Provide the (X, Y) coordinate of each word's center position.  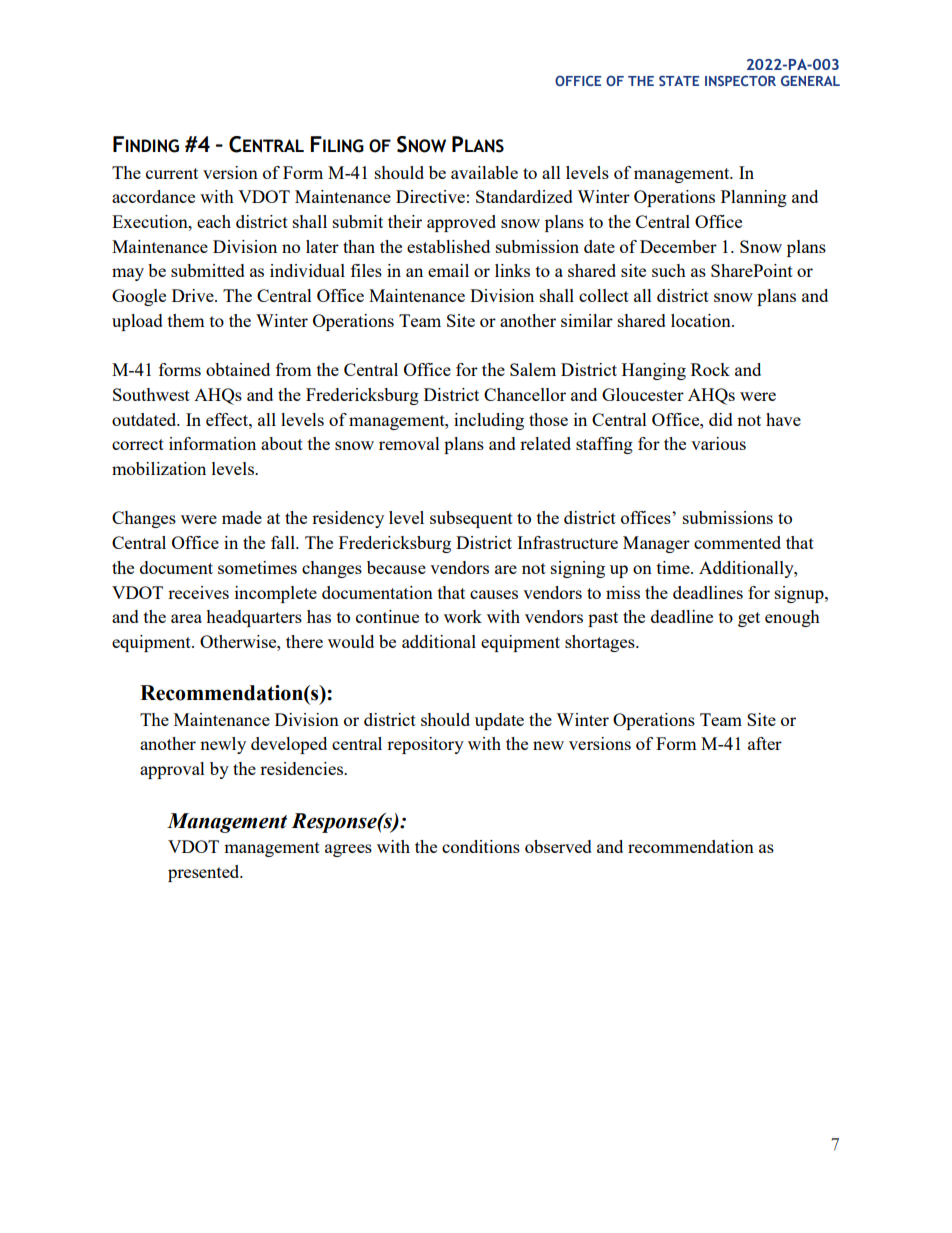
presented (205, 873)
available (484, 172)
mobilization (159, 468)
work (463, 616)
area (186, 618)
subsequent (471, 519)
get (749, 619)
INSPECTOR (740, 80)
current (172, 173)
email (448, 270)
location (702, 320)
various (718, 443)
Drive (194, 295)
